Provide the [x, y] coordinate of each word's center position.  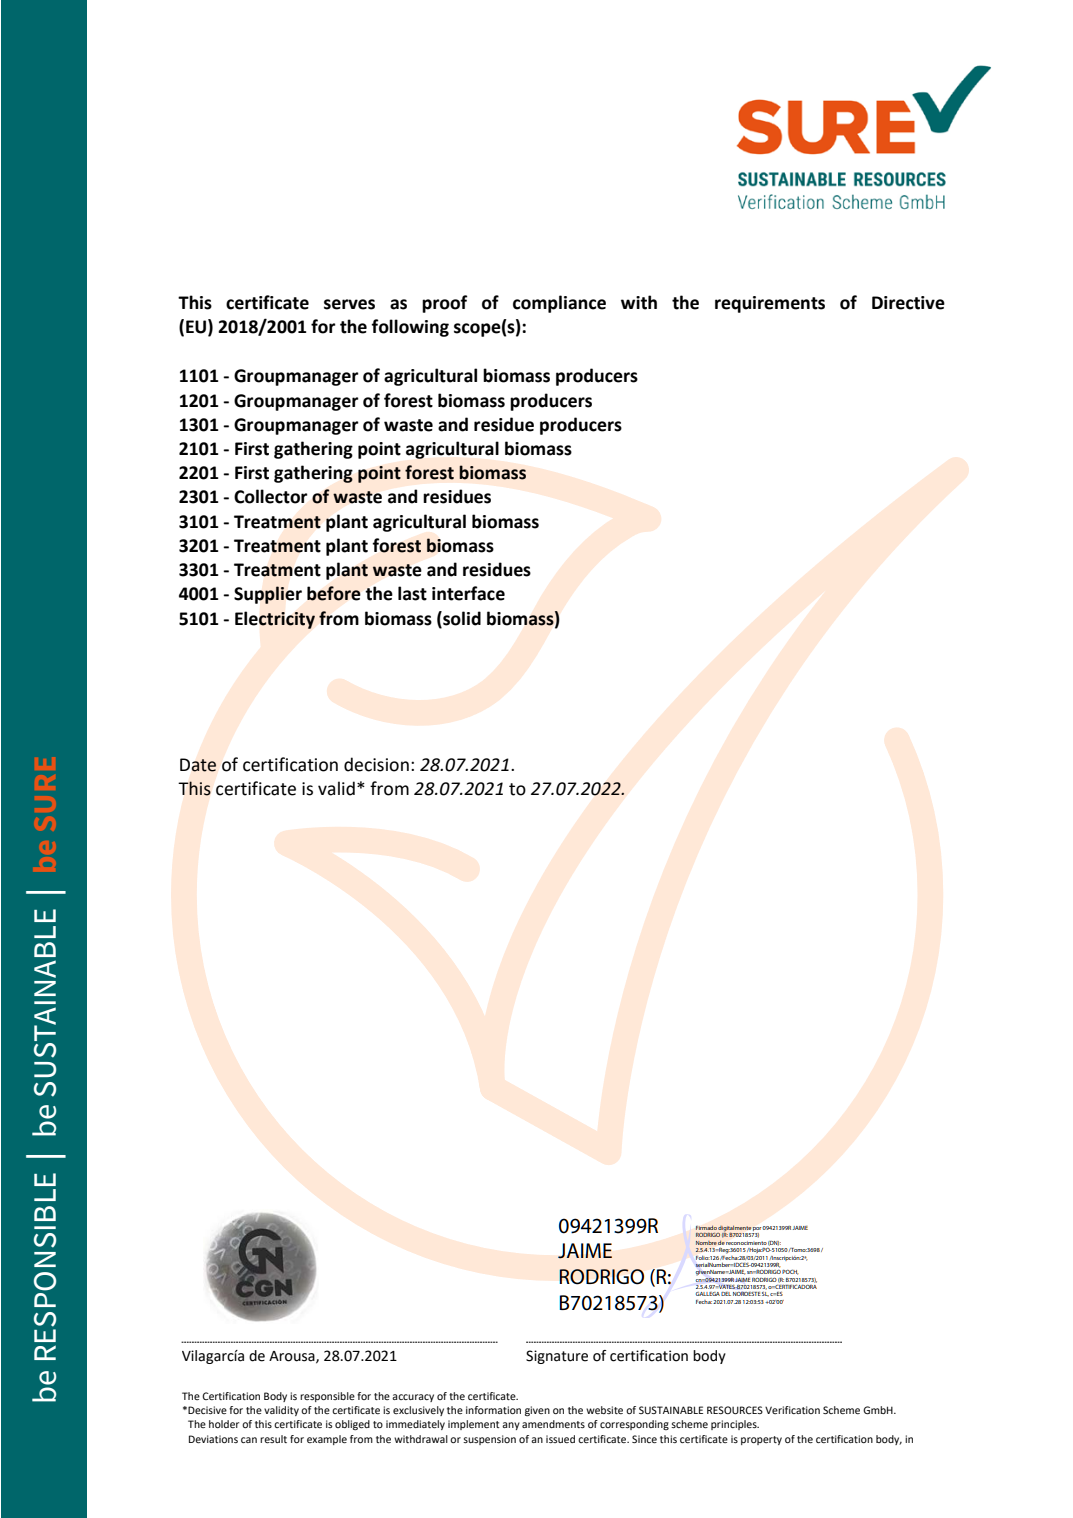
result [273, 1439]
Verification [792, 1410]
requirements [770, 304]
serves [349, 304]
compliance [559, 304]
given [537, 1411]
